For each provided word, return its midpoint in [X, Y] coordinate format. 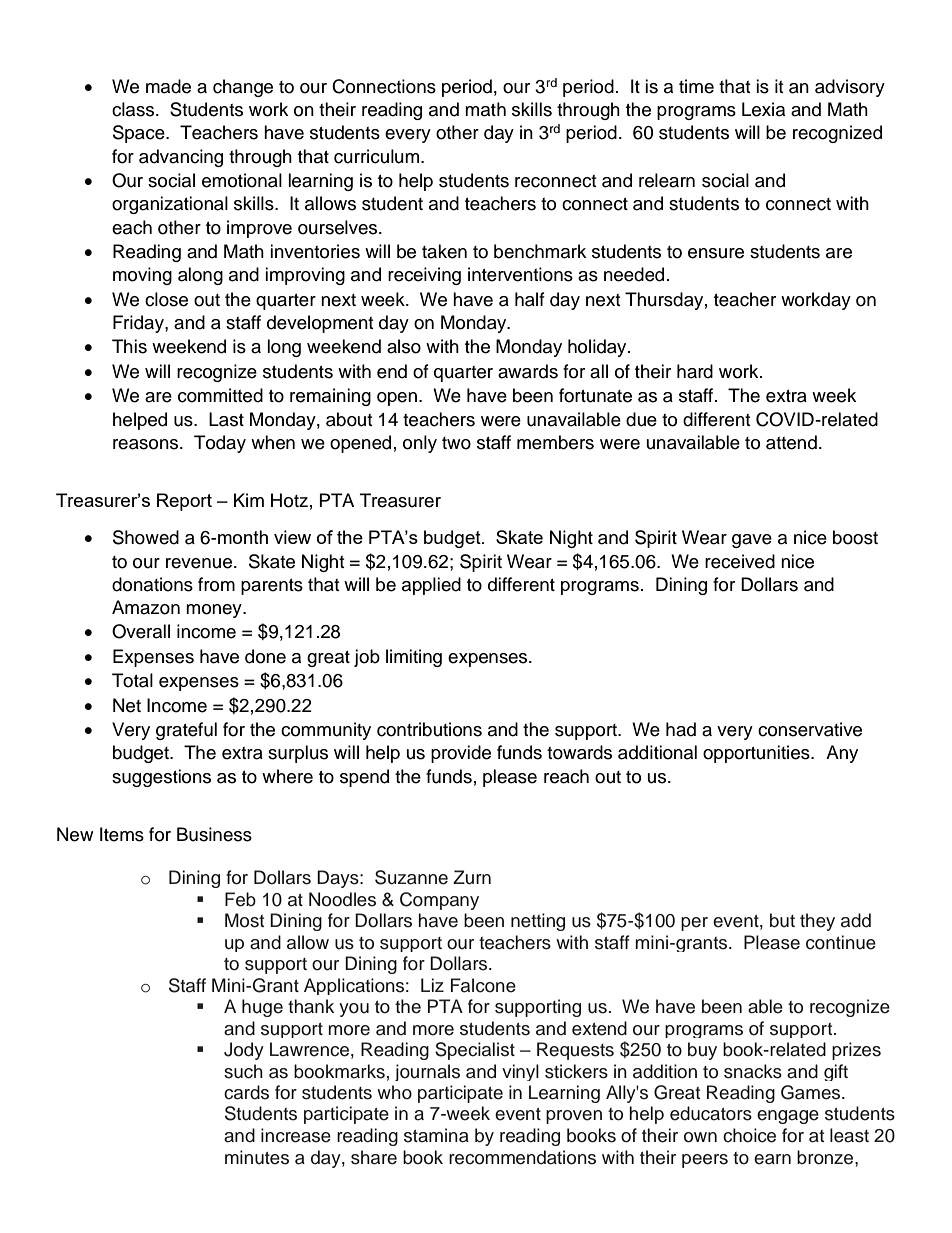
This [129, 346]
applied [431, 586]
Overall [141, 631]
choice [749, 1135]
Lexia [763, 109]
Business [214, 834]
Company [439, 901]
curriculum [378, 156]
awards [528, 371]
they [817, 922]
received [740, 561]
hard [695, 371]
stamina [436, 1135]
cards [246, 1092]
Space [140, 134]
